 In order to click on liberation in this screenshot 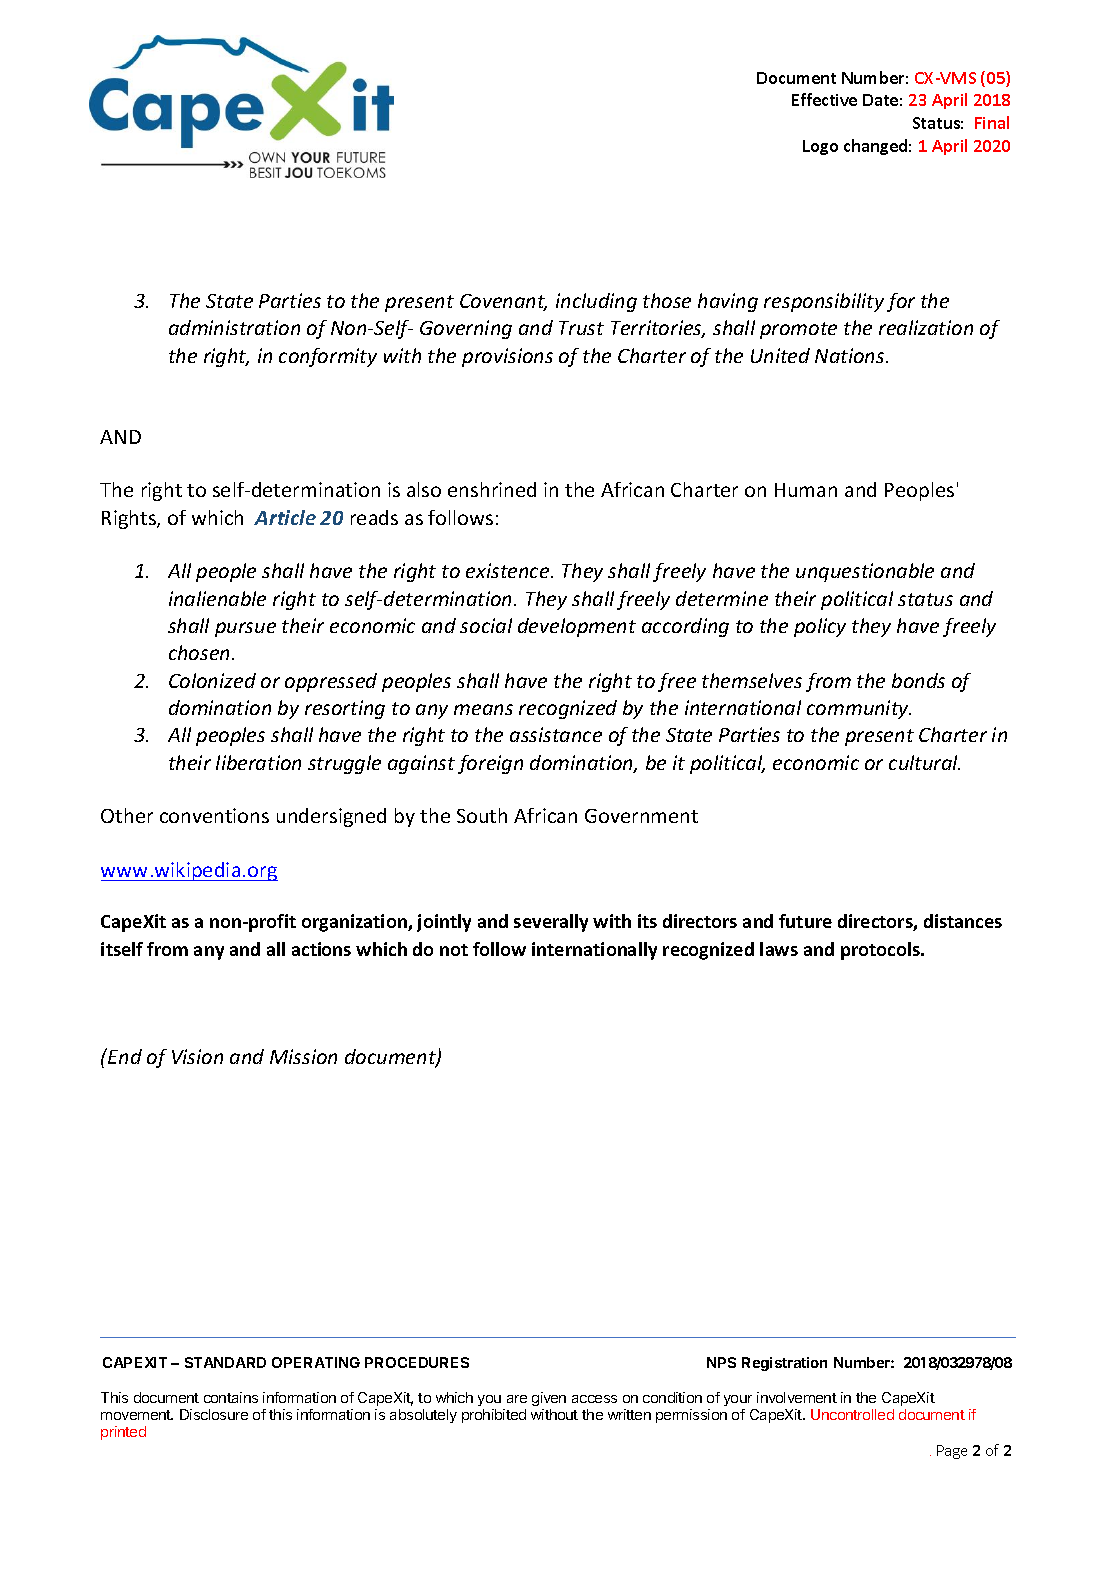, I will do `click(258, 762)`.
